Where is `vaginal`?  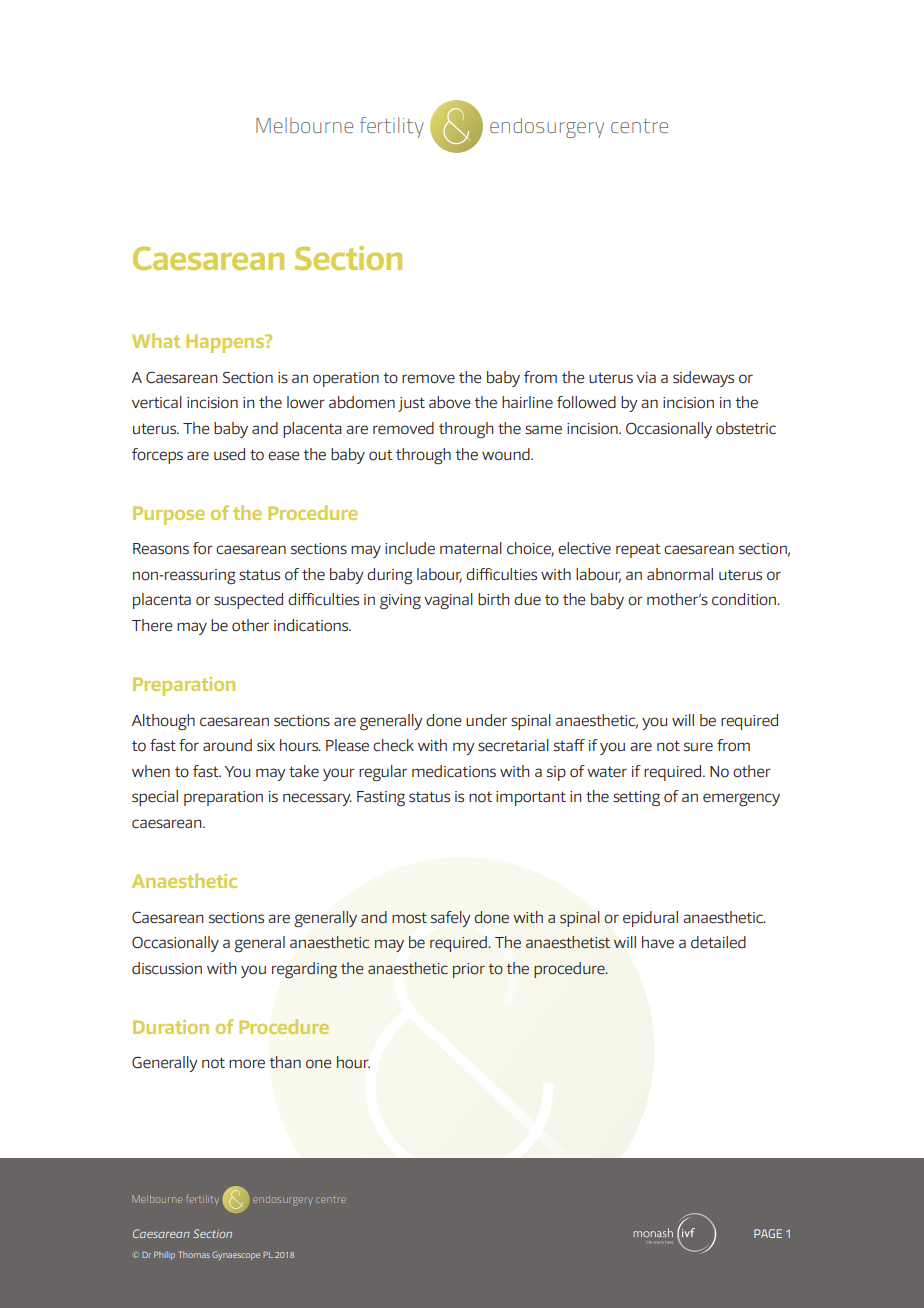 vaginal is located at coordinates (448, 601).
